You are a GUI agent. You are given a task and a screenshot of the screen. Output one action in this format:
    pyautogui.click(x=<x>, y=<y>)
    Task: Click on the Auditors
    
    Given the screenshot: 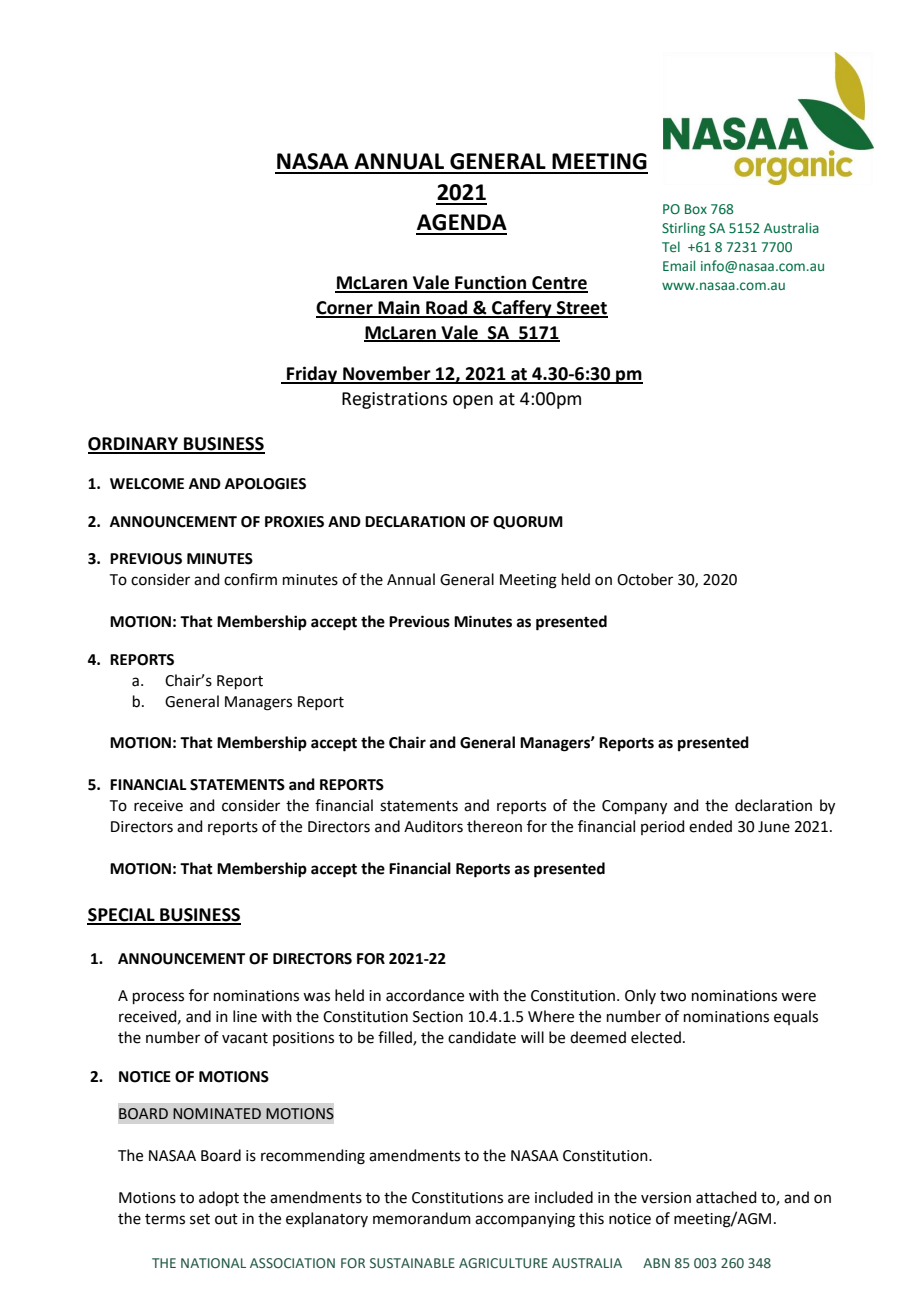 What is the action you would take?
    pyautogui.click(x=433, y=826)
